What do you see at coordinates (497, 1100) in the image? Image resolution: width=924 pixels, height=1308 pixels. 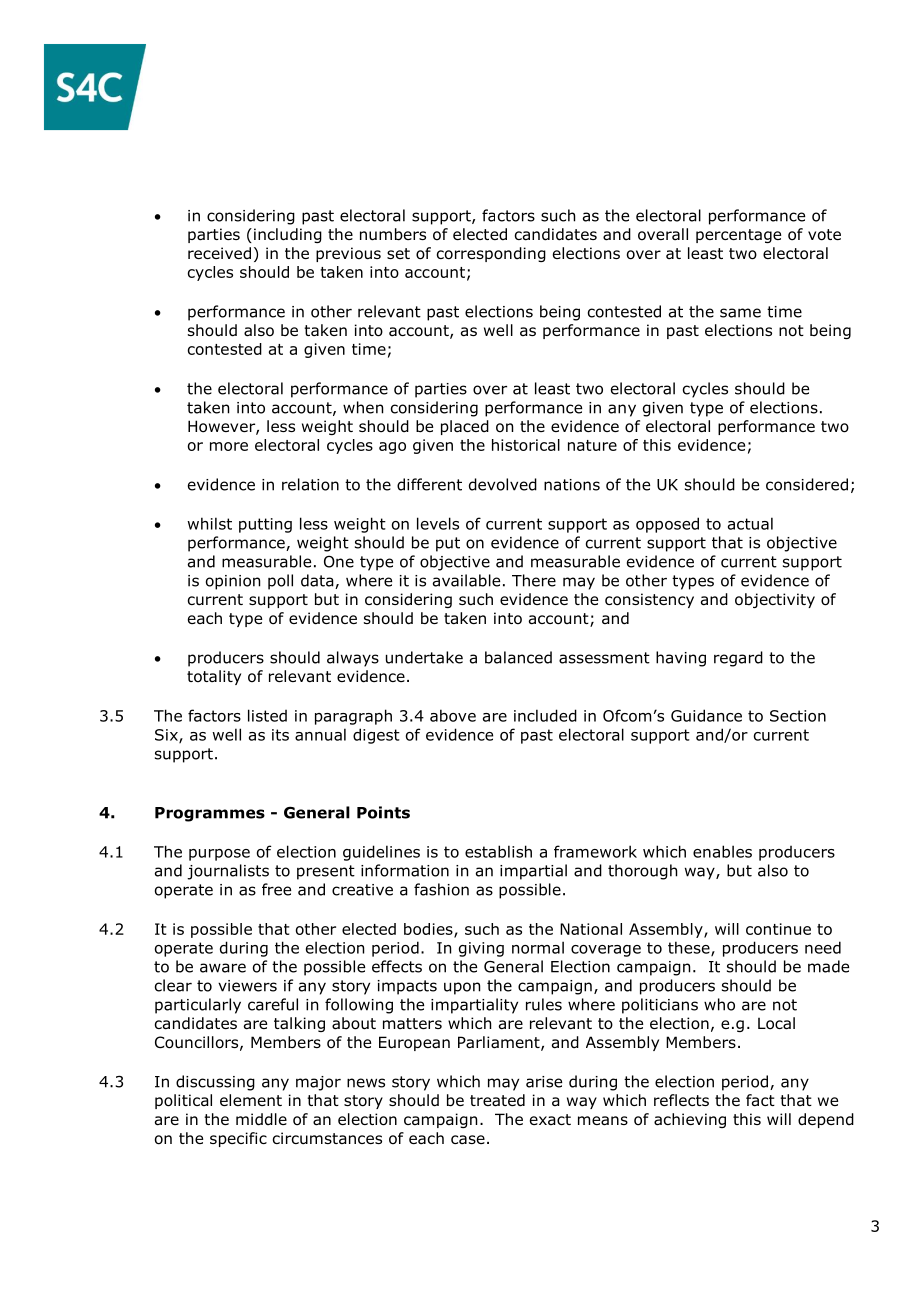 I see `treated` at bounding box center [497, 1100].
